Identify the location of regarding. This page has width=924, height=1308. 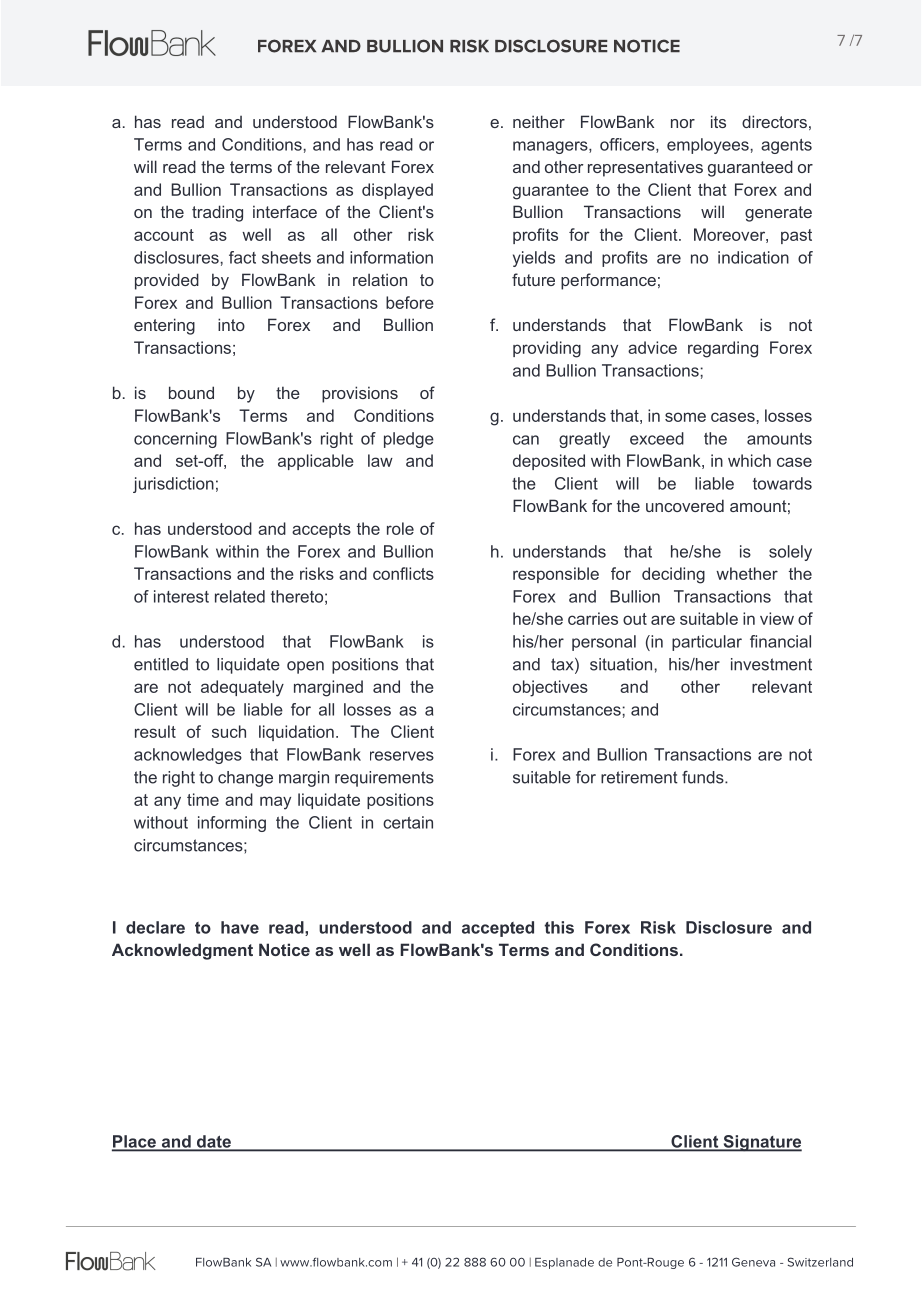
(723, 349).
